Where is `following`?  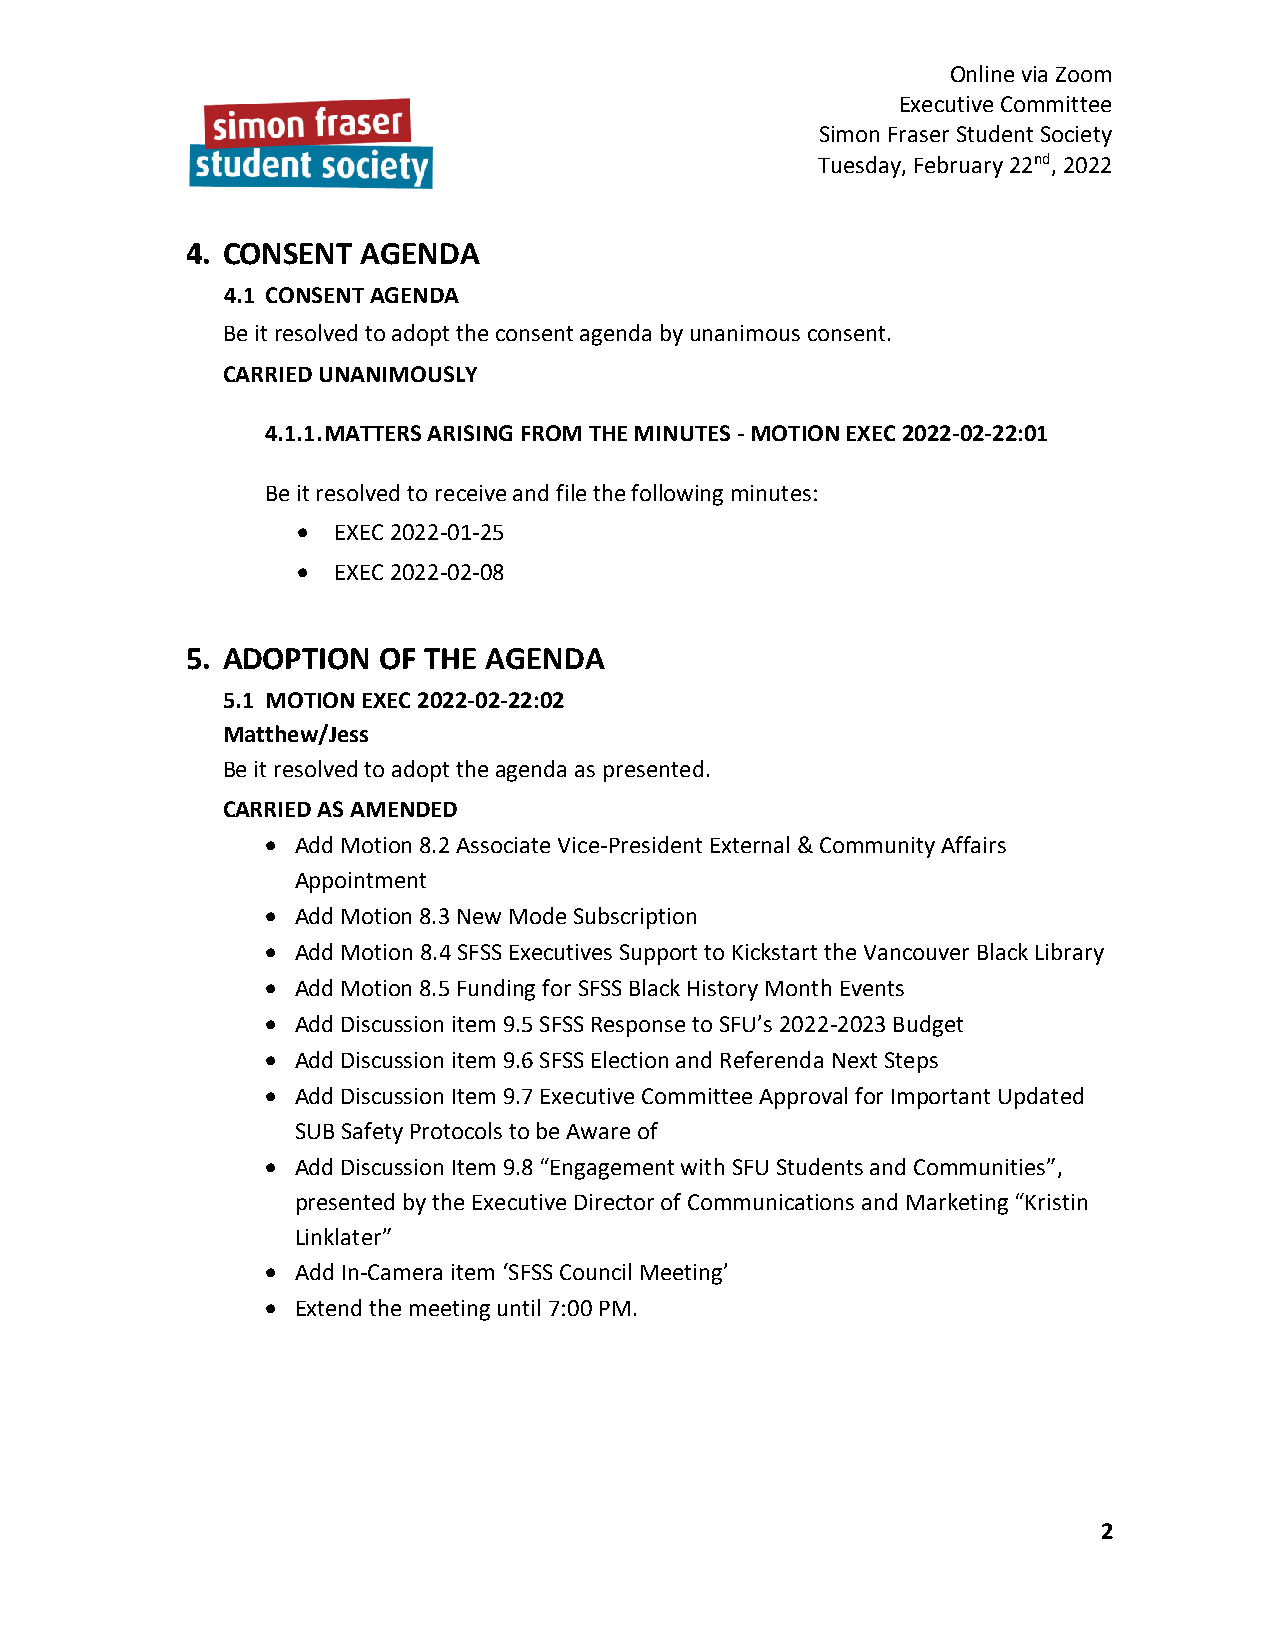
following is located at coordinates (677, 495).
